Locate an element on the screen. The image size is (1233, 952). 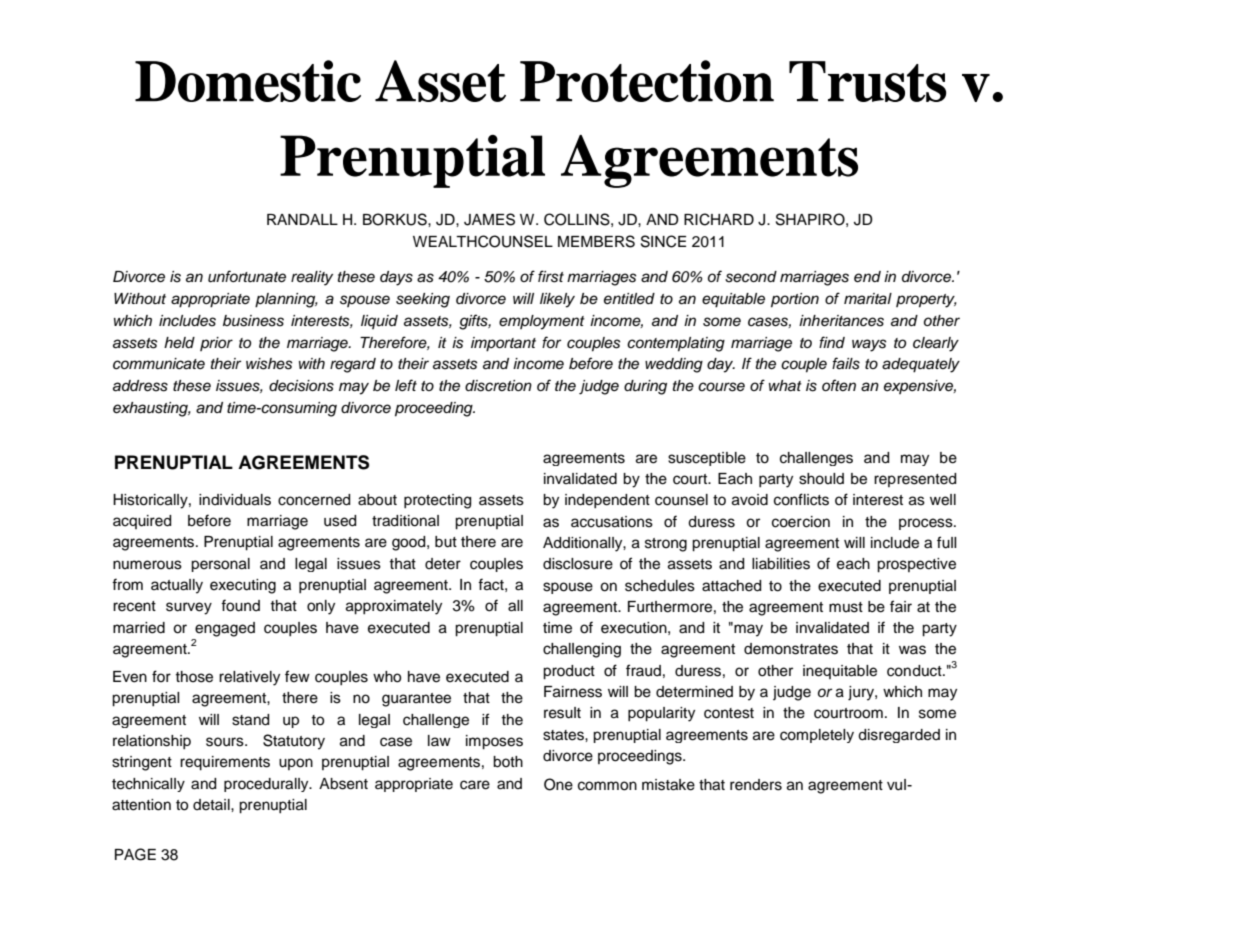
individuals is located at coordinates (235, 500).
